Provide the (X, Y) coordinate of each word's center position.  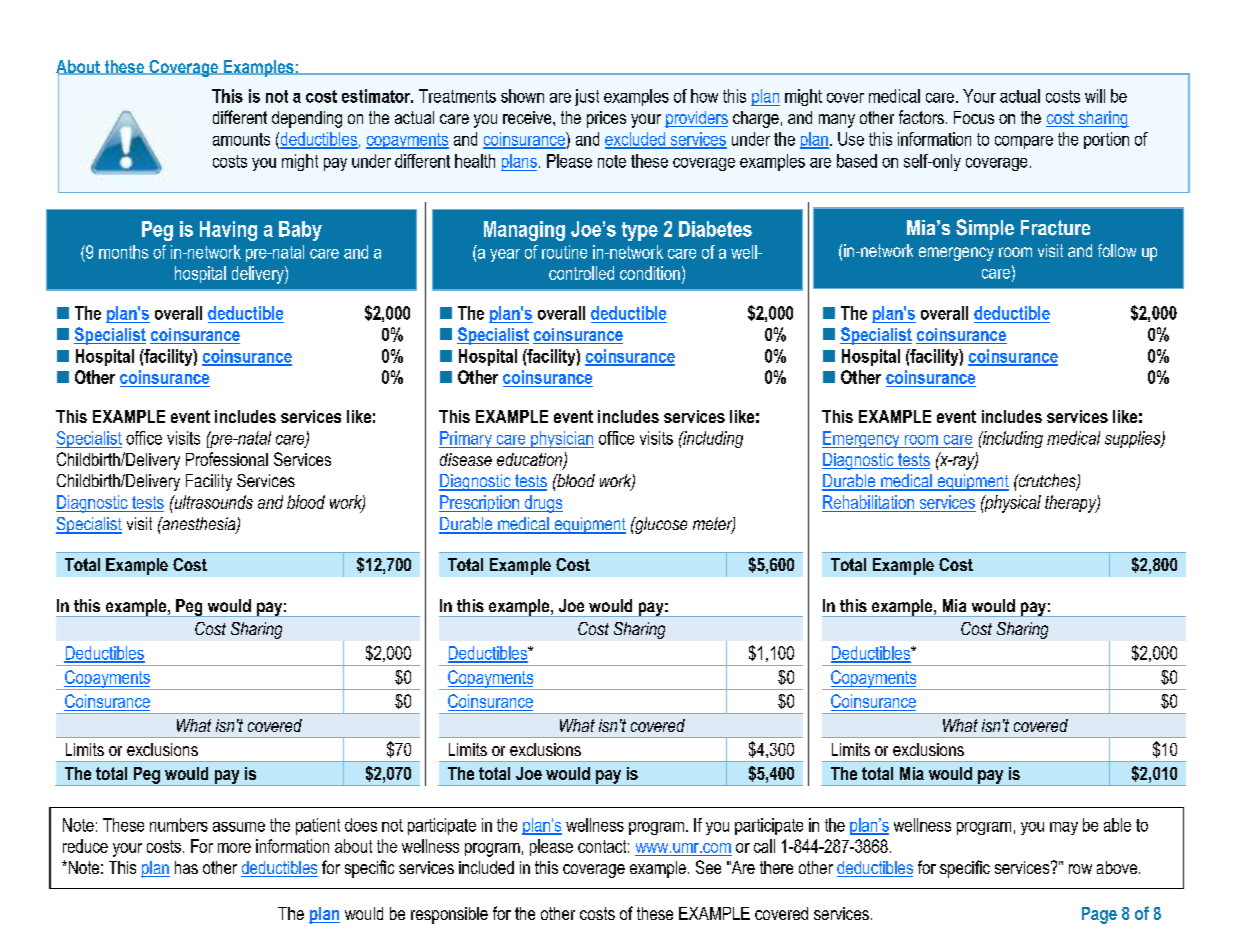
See (708, 867)
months (123, 252)
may (1064, 828)
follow (1117, 250)
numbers (179, 825)
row (1080, 869)
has (186, 867)
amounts (241, 139)
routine (564, 252)
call (764, 846)
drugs (542, 504)
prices (606, 119)
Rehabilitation (868, 502)
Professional (227, 459)
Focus (974, 117)
